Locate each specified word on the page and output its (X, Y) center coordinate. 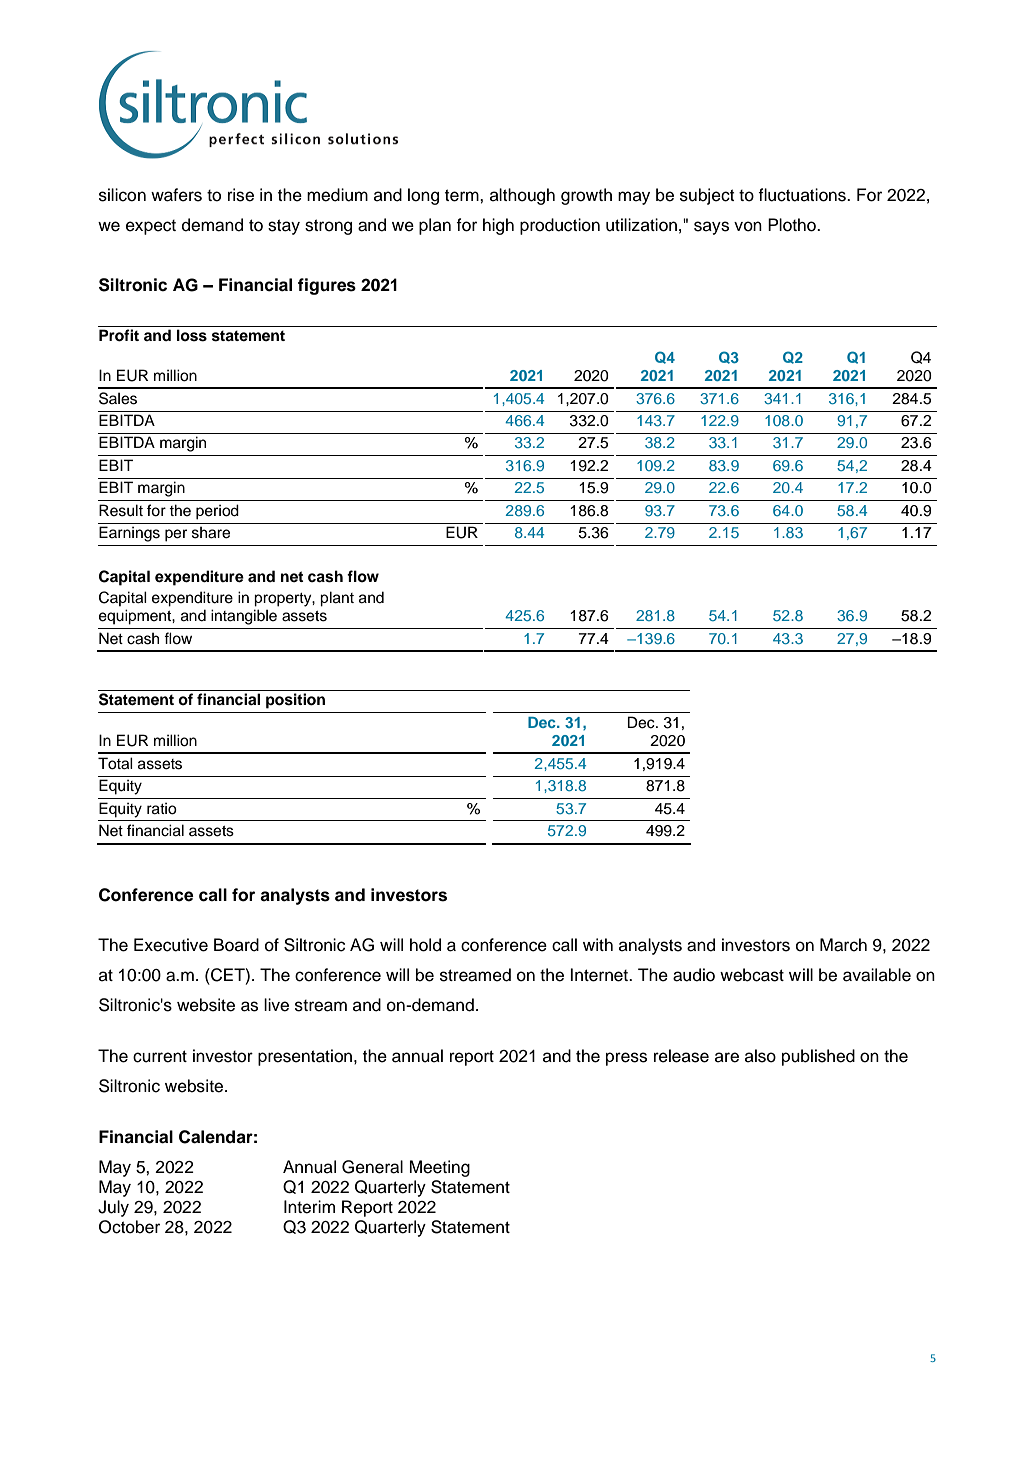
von (748, 226)
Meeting (440, 1168)
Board (236, 945)
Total (115, 763)
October (129, 1227)
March (843, 945)
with (598, 944)
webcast (752, 975)
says (711, 228)
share (211, 533)
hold (425, 945)
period (217, 512)
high (498, 226)
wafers (176, 195)
